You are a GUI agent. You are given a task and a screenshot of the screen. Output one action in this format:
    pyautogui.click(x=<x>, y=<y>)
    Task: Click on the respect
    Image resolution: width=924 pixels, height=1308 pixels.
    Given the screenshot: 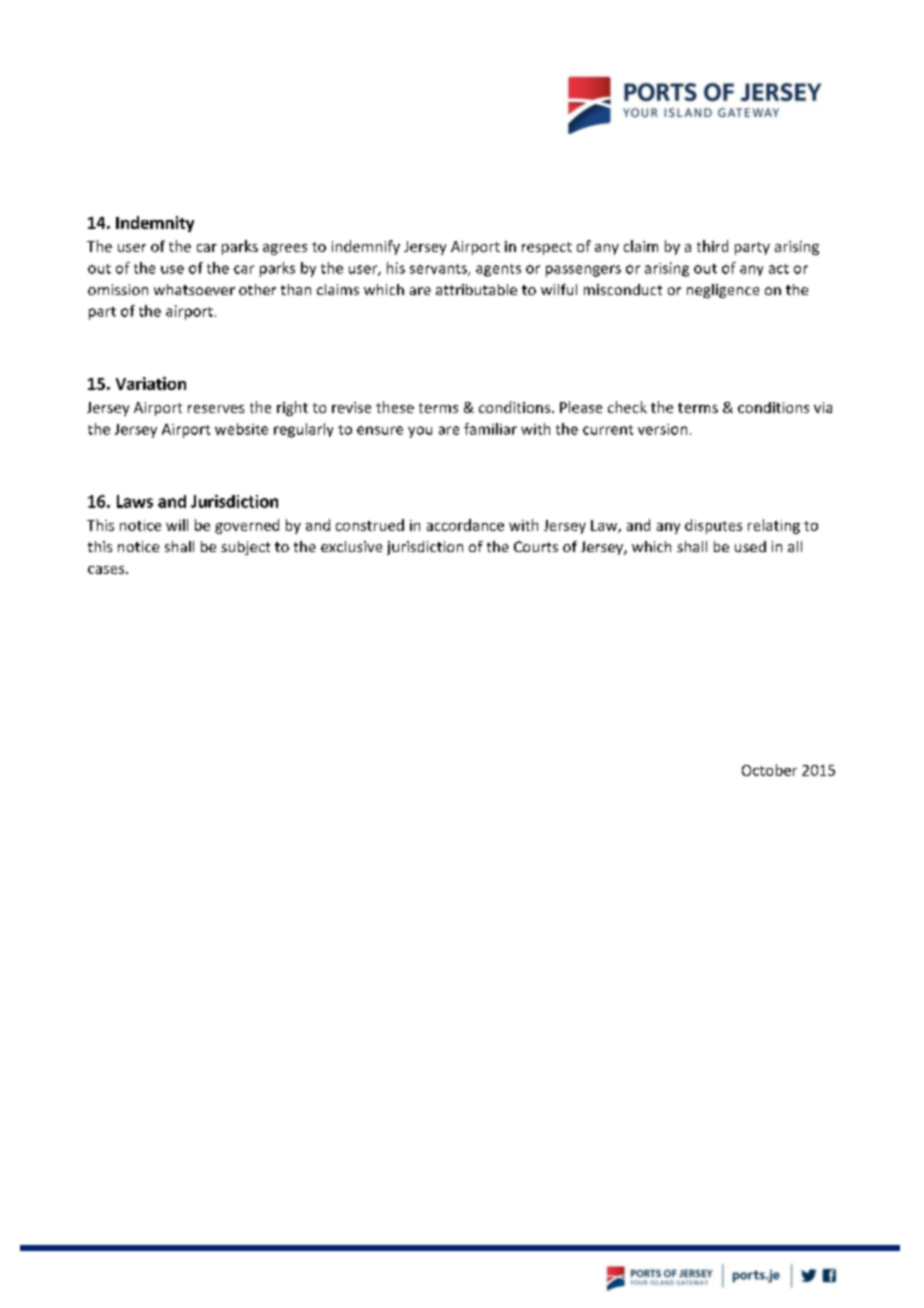 What is the action you would take?
    pyautogui.click(x=547, y=248)
